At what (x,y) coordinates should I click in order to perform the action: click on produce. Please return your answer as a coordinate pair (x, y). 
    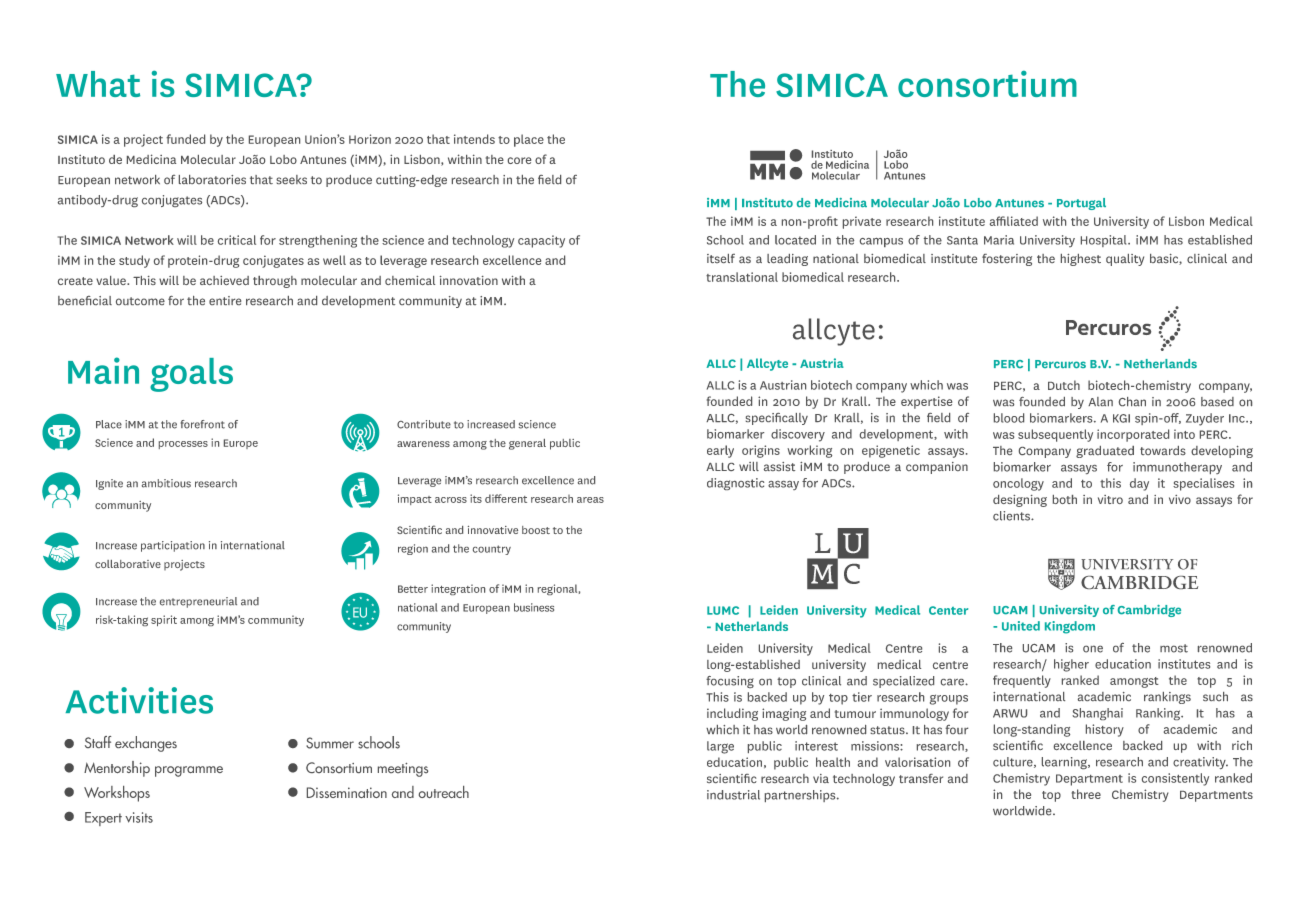
    Looking at the image, I should click on (349, 181).
